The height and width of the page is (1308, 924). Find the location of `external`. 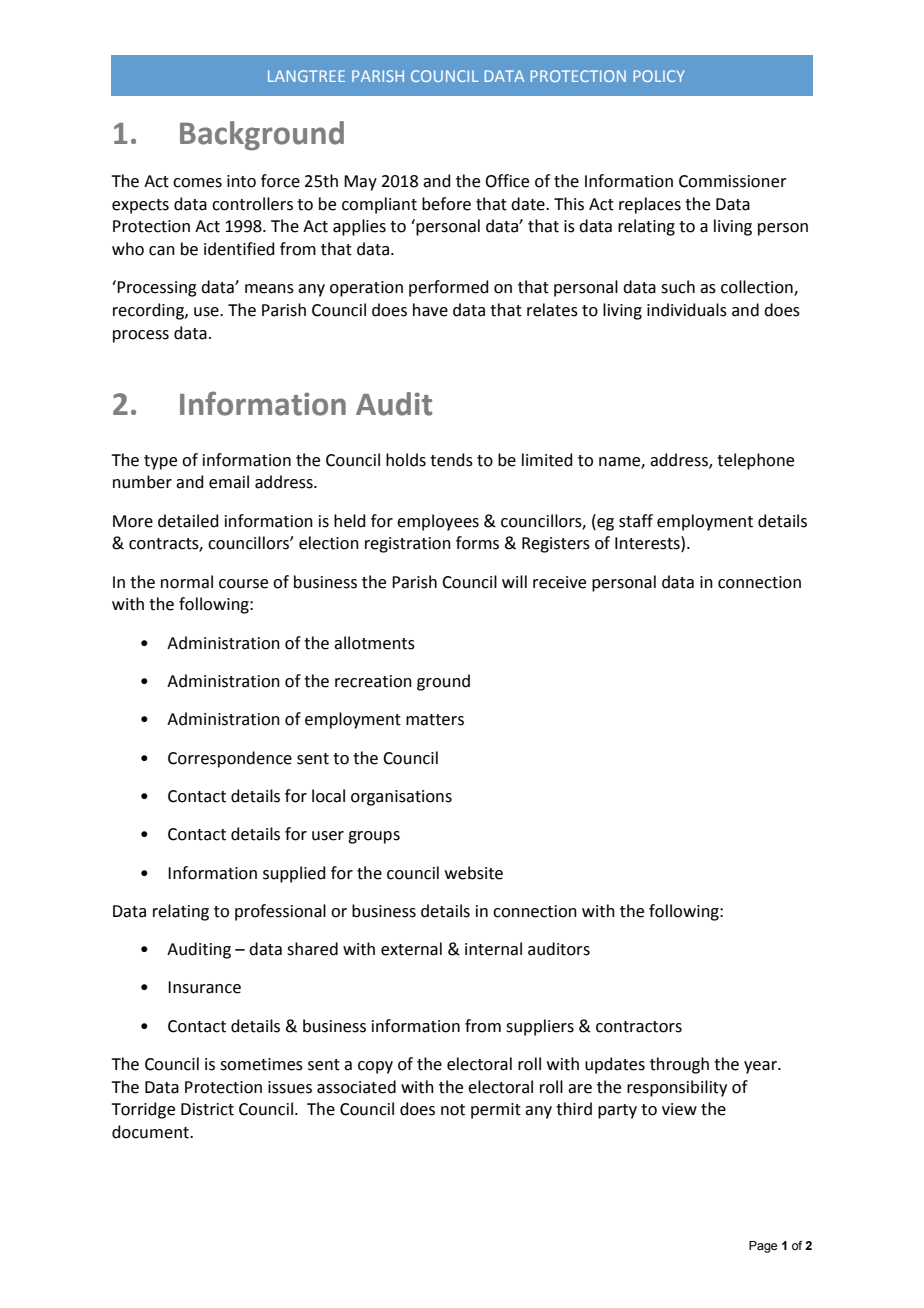

external is located at coordinates (411, 949).
